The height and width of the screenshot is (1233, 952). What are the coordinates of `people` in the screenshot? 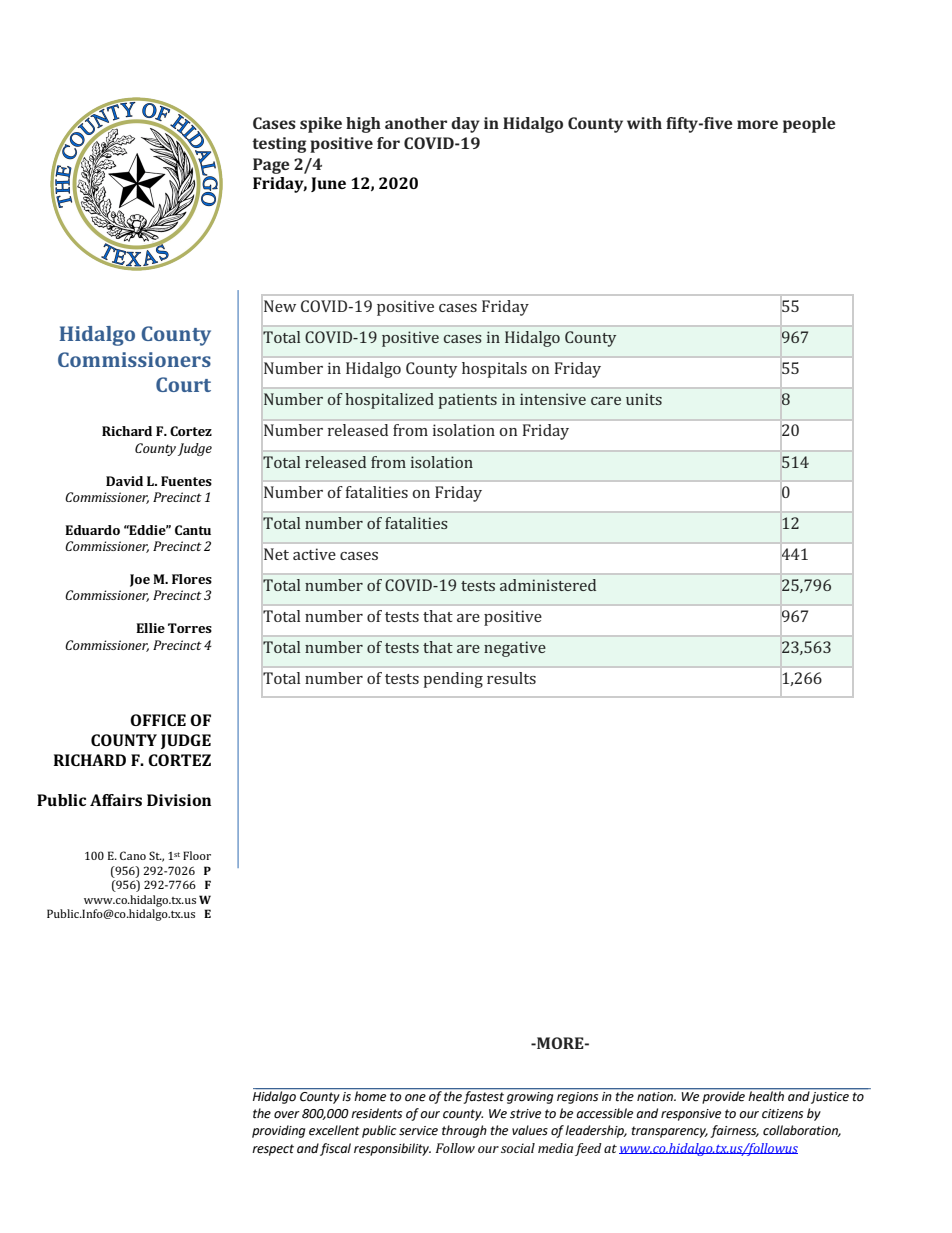 It's located at (809, 125).
